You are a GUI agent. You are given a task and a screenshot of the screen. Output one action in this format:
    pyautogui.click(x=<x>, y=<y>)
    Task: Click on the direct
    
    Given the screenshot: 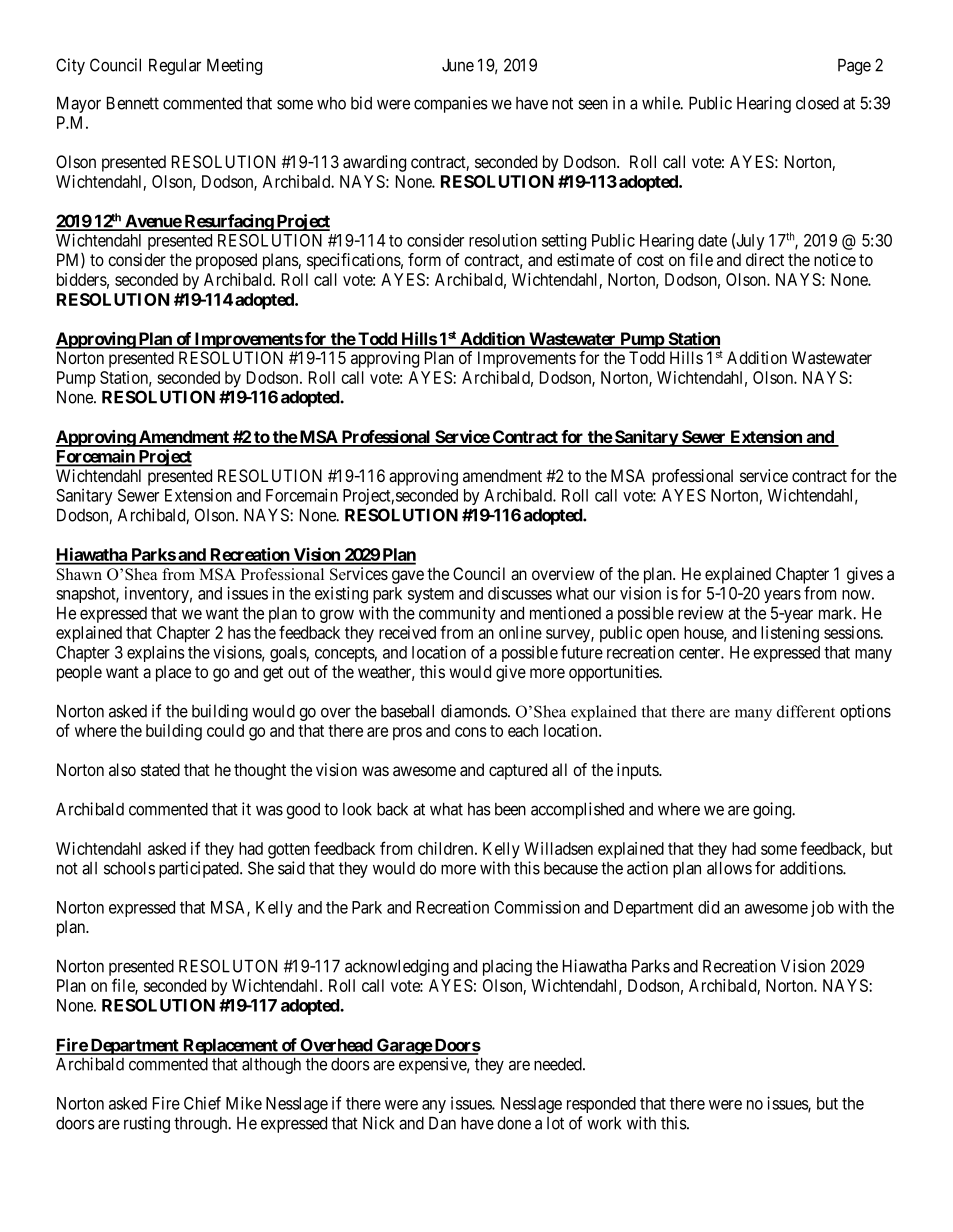 What is the action you would take?
    pyautogui.click(x=765, y=259)
